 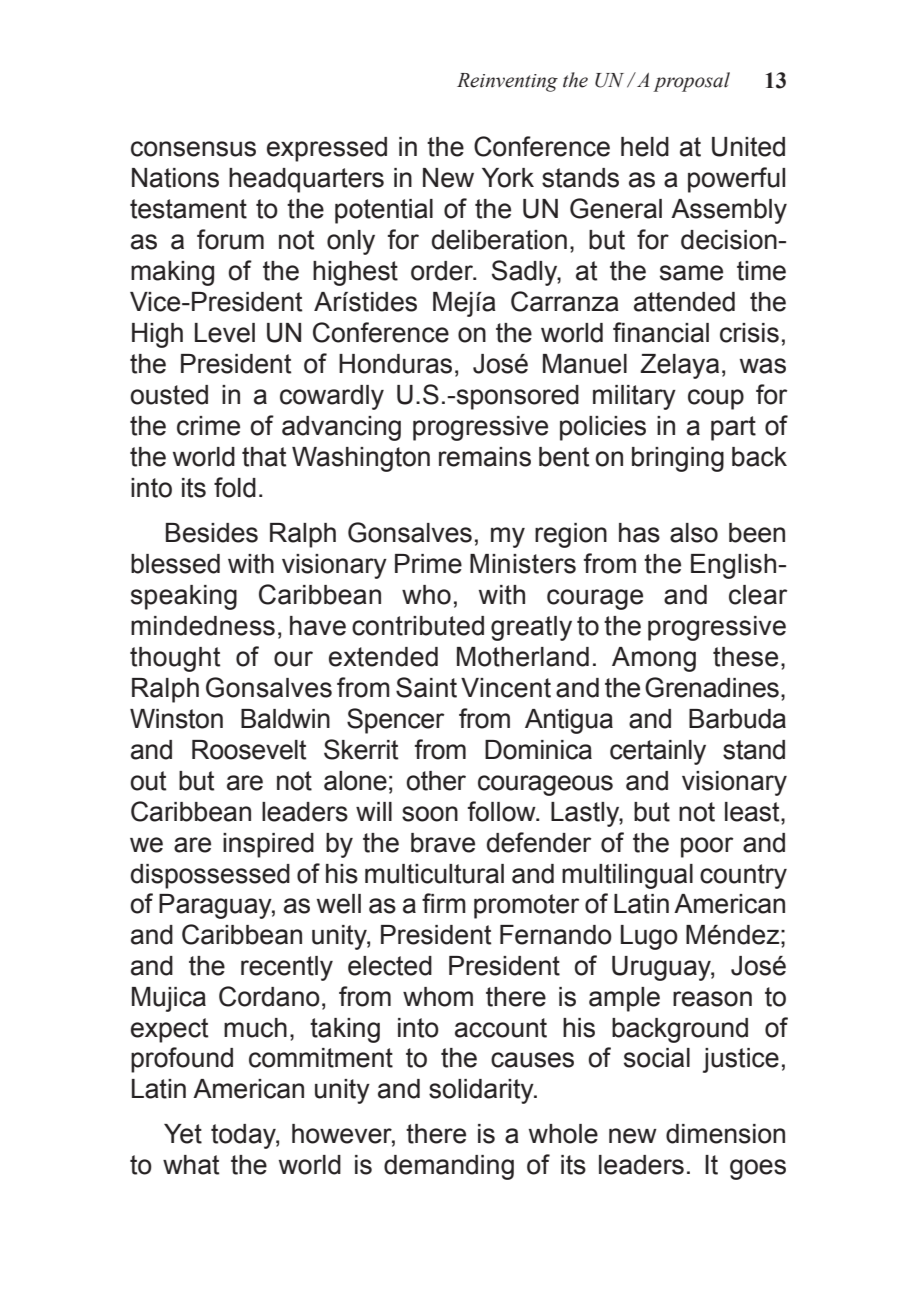 I want to click on proposal, so click(x=691, y=82).
